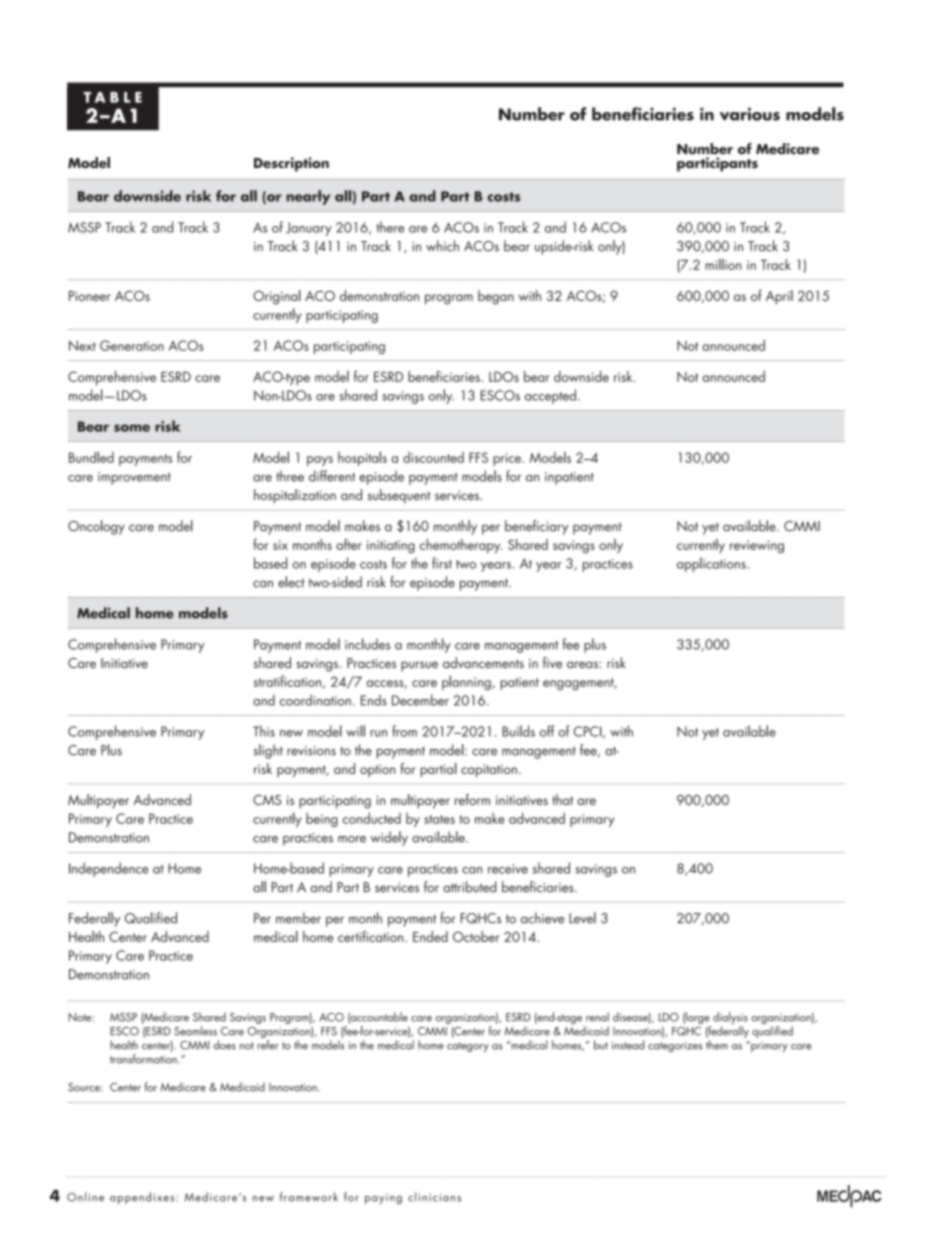 This document has height=1233, width=952. I want to click on various, so click(750, 114).
